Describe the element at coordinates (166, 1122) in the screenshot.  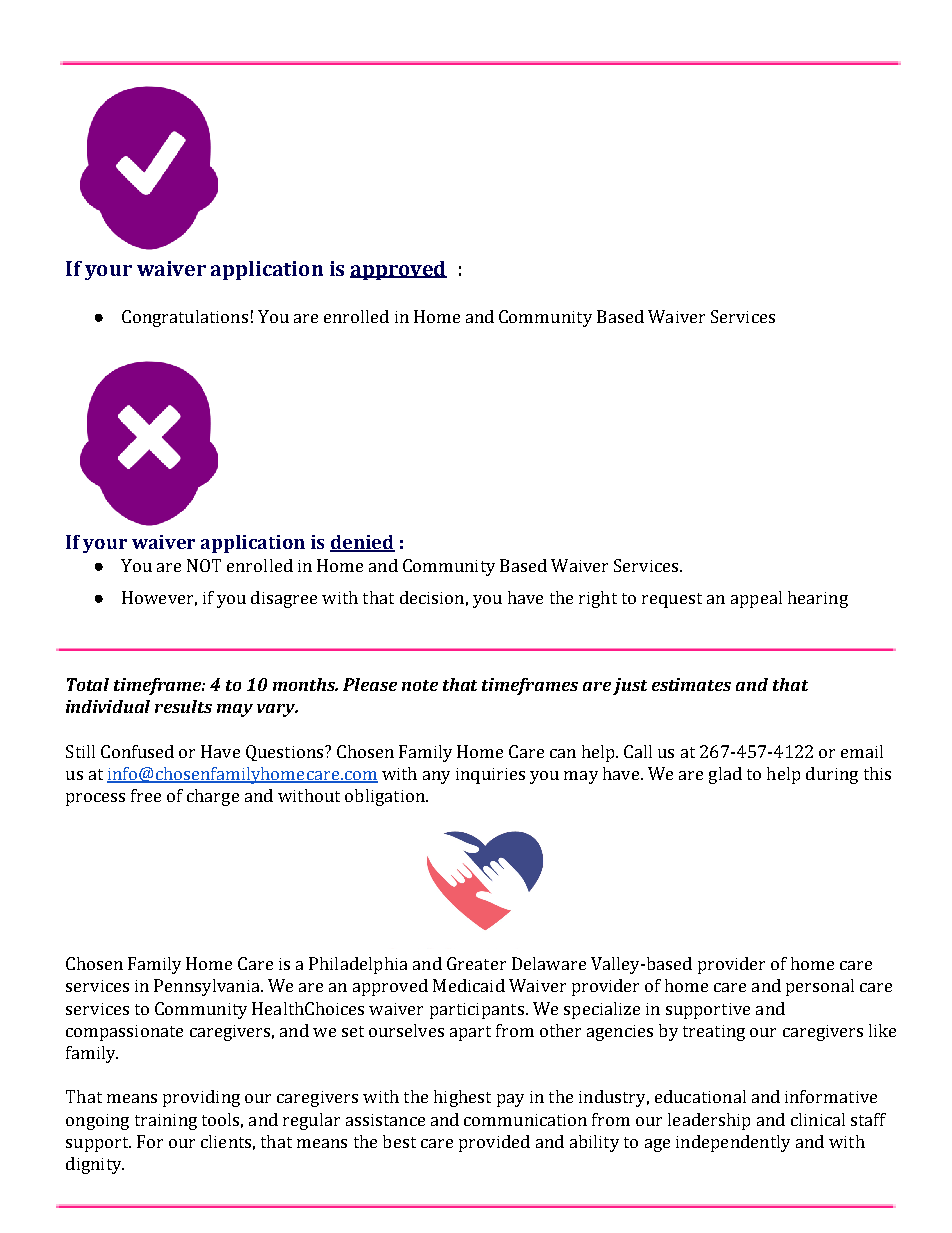
I see `training` at that location.
